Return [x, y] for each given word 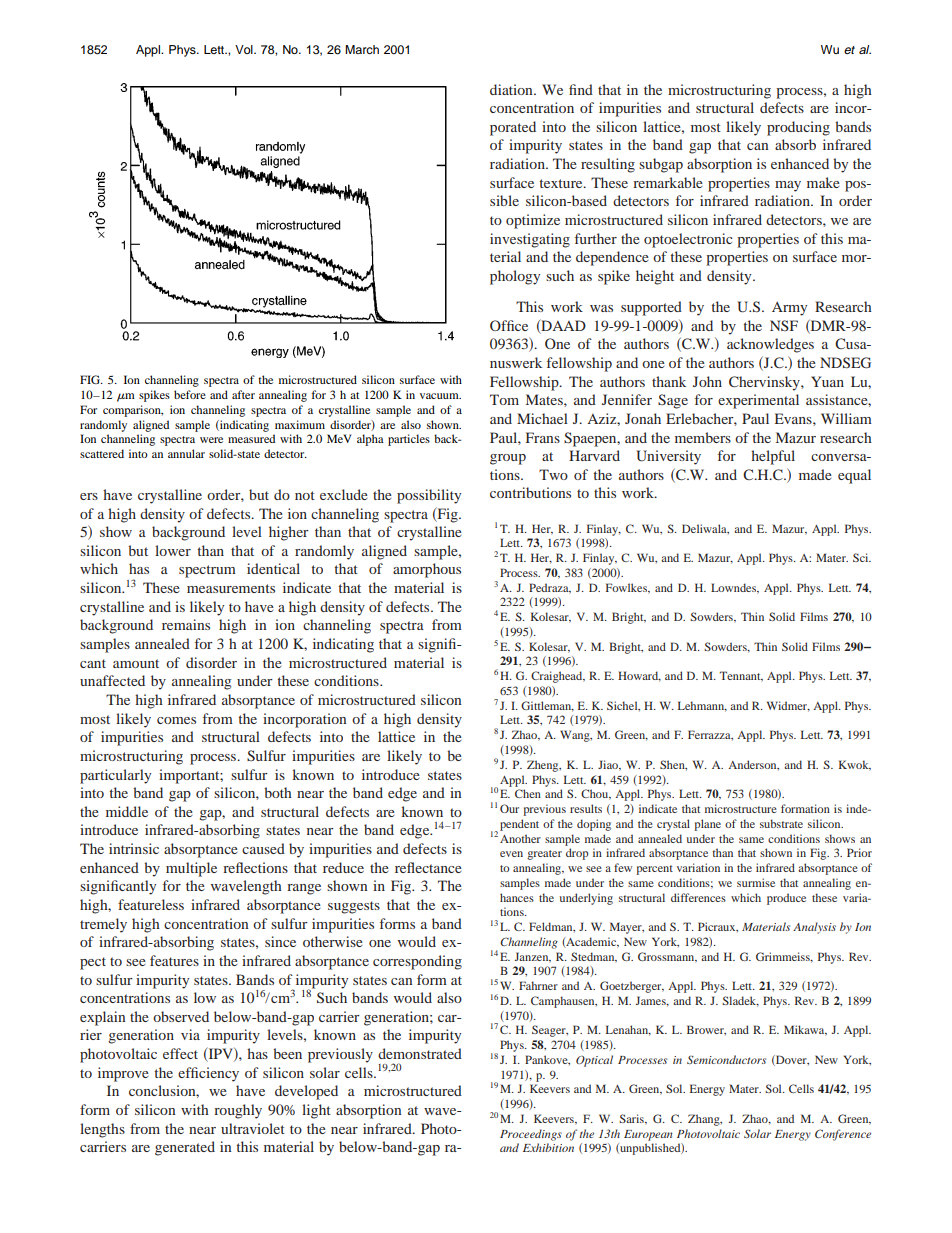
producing [798, 128]
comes [176, 720]
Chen [528, 793]
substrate [781, 823]
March [362, 49]
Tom [504, 399]
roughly [238, 1111]
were [211, 440]
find [581, 89]
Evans [794, 418]
